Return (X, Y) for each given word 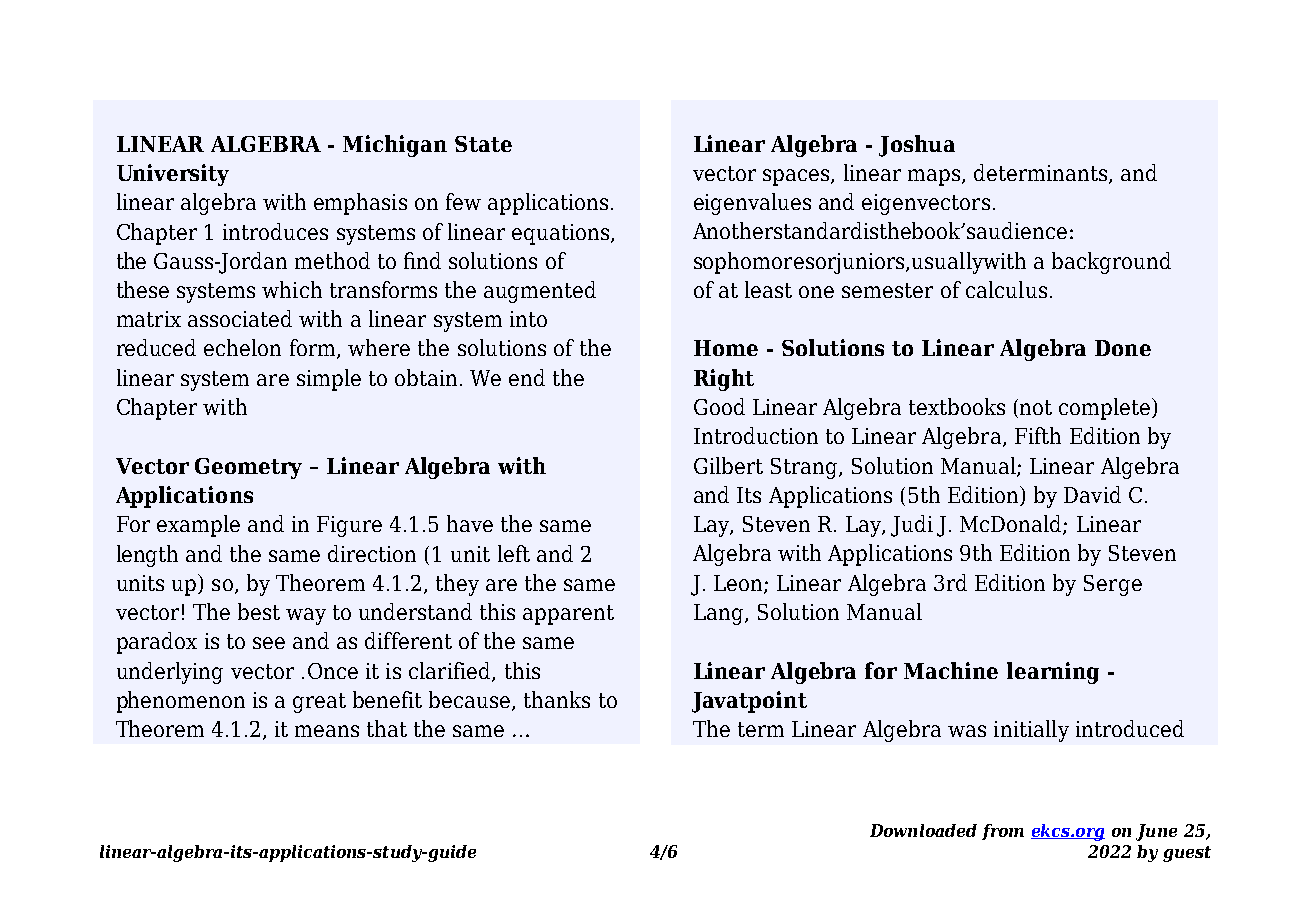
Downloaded (923, 830)
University (173, 175)
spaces (797, 177)
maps (935, 177)
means (327, 731)
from (1003, 832)
